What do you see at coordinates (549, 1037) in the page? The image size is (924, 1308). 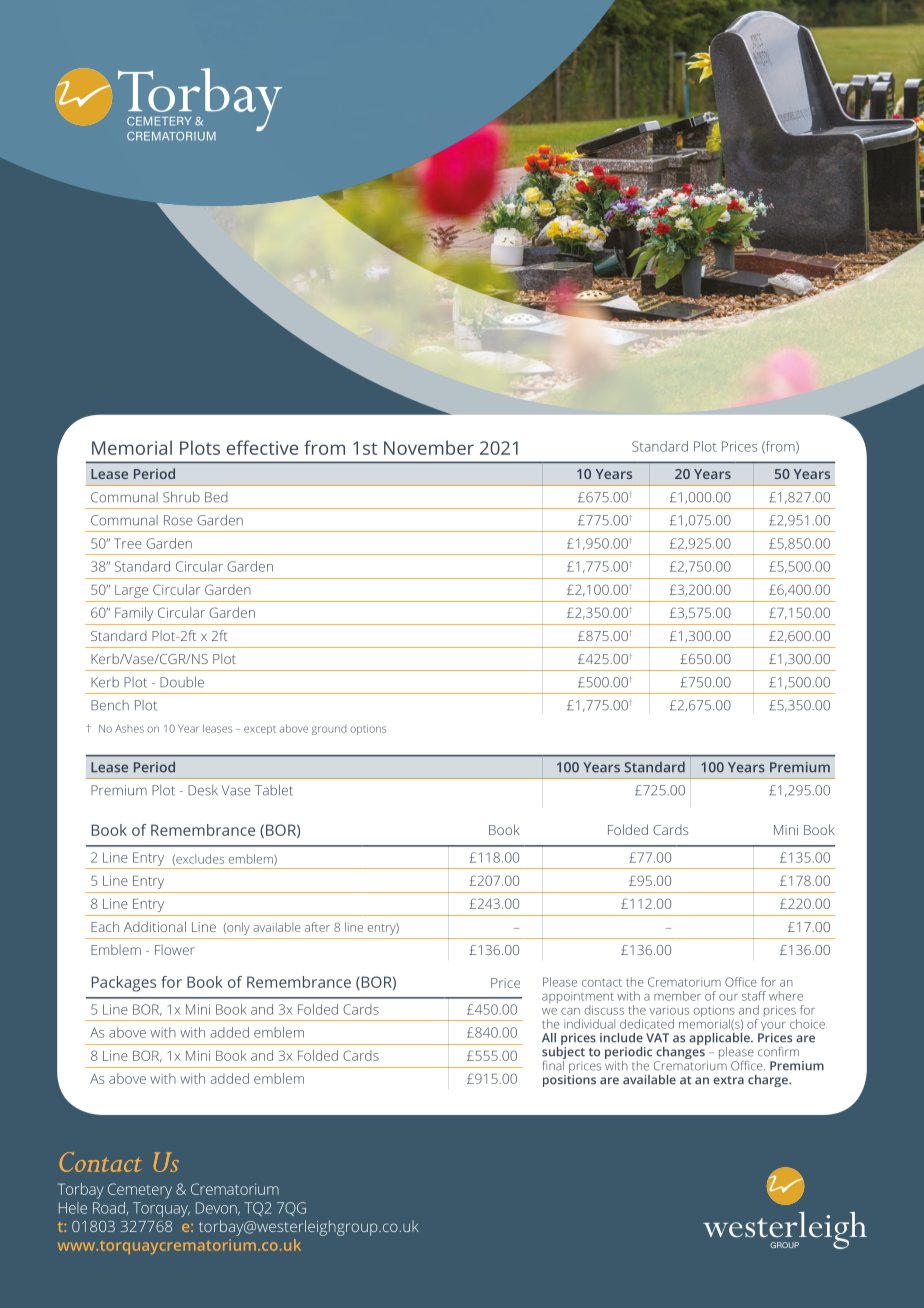 I see `All` at bounding box center [549, 1037].
